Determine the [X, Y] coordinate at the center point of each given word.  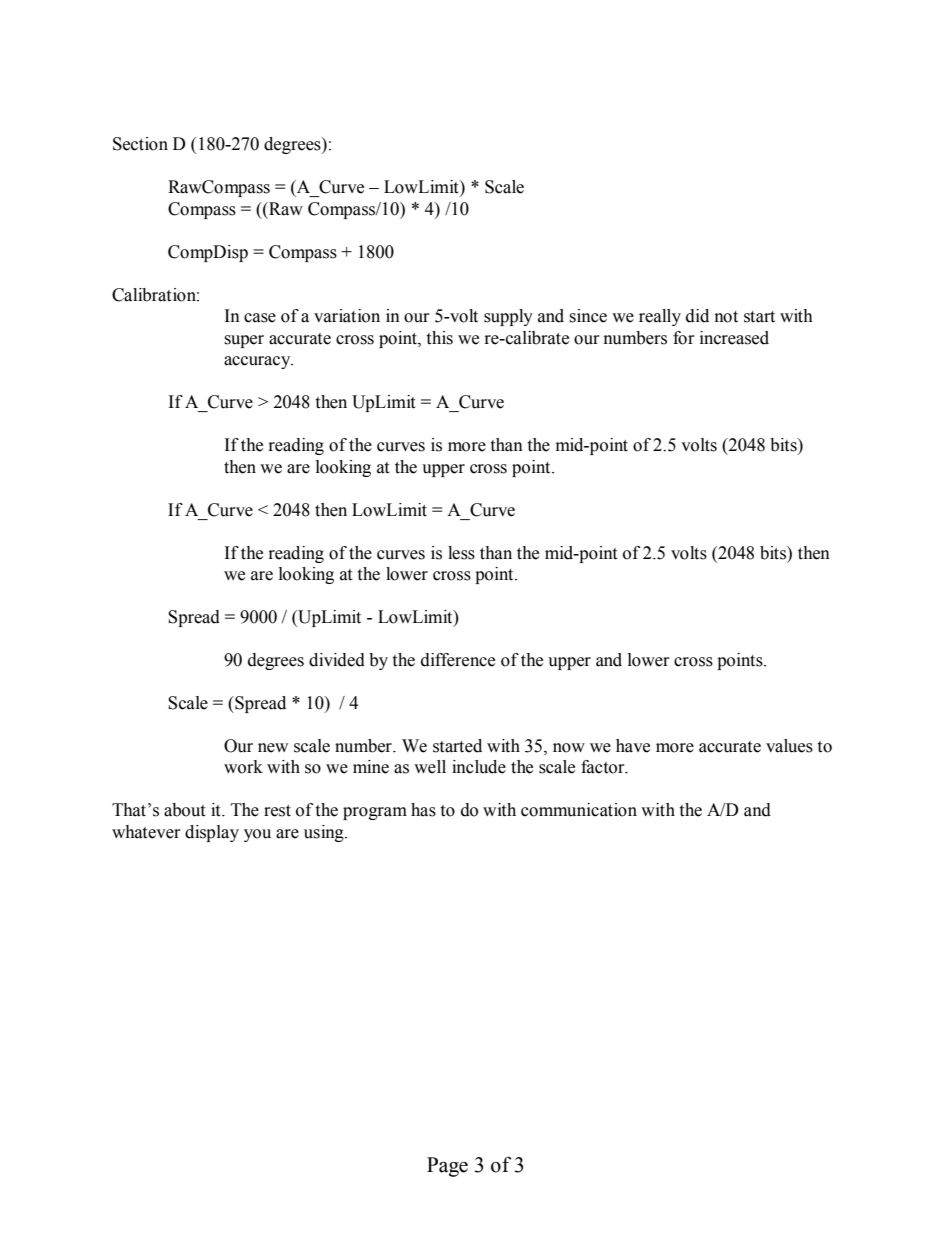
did [697, 316]
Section [140, 144]
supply [508, 317]
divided [337, 660]
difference [458, 660]
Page [447, 1167]
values [789, 746]
